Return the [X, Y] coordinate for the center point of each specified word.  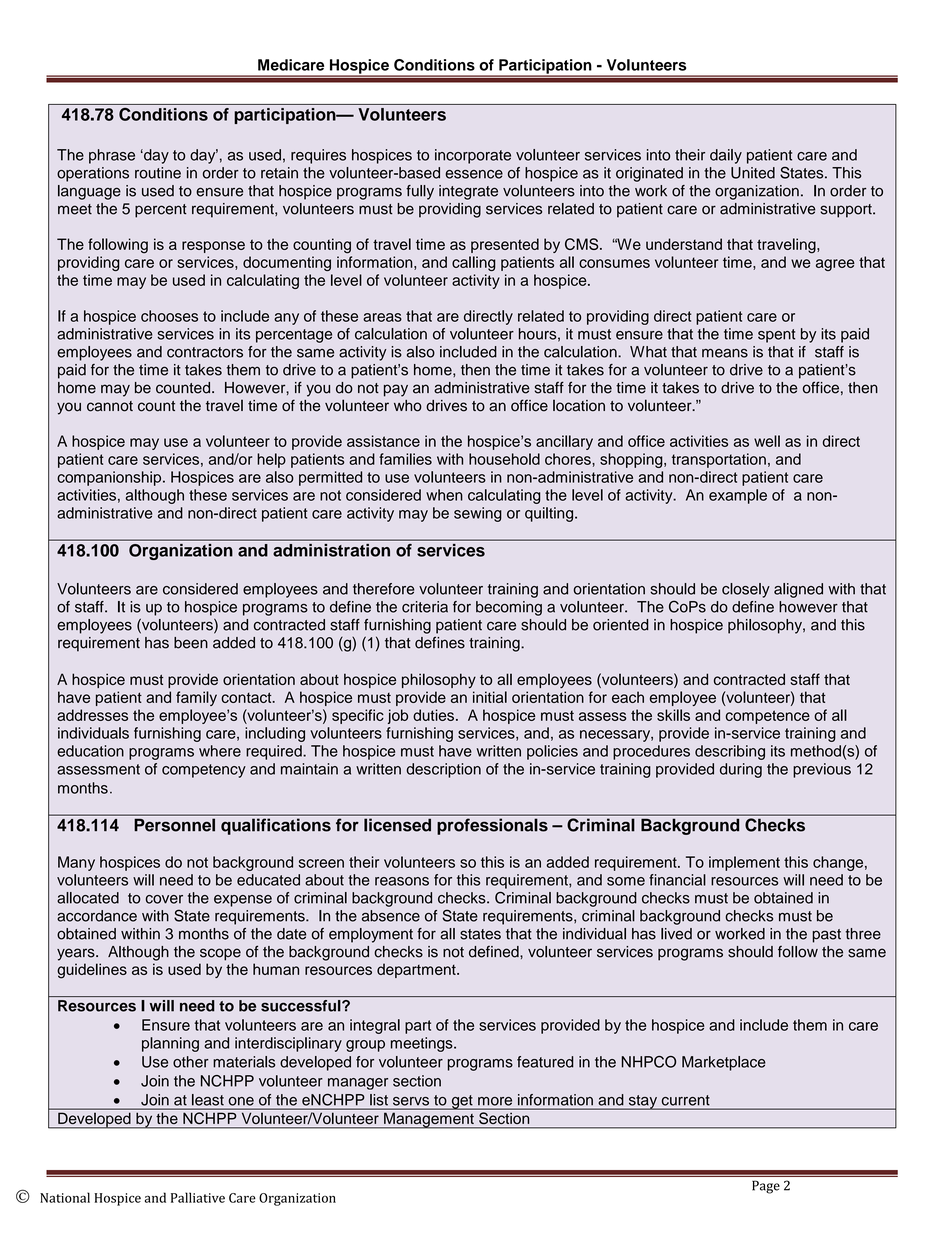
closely [746, 590]
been [191, 643]
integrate [468, 192]
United [753, 173]
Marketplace [724, 1063]
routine [158, 173]
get [462, 1102]
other [191, 1062]
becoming [509, 608]
